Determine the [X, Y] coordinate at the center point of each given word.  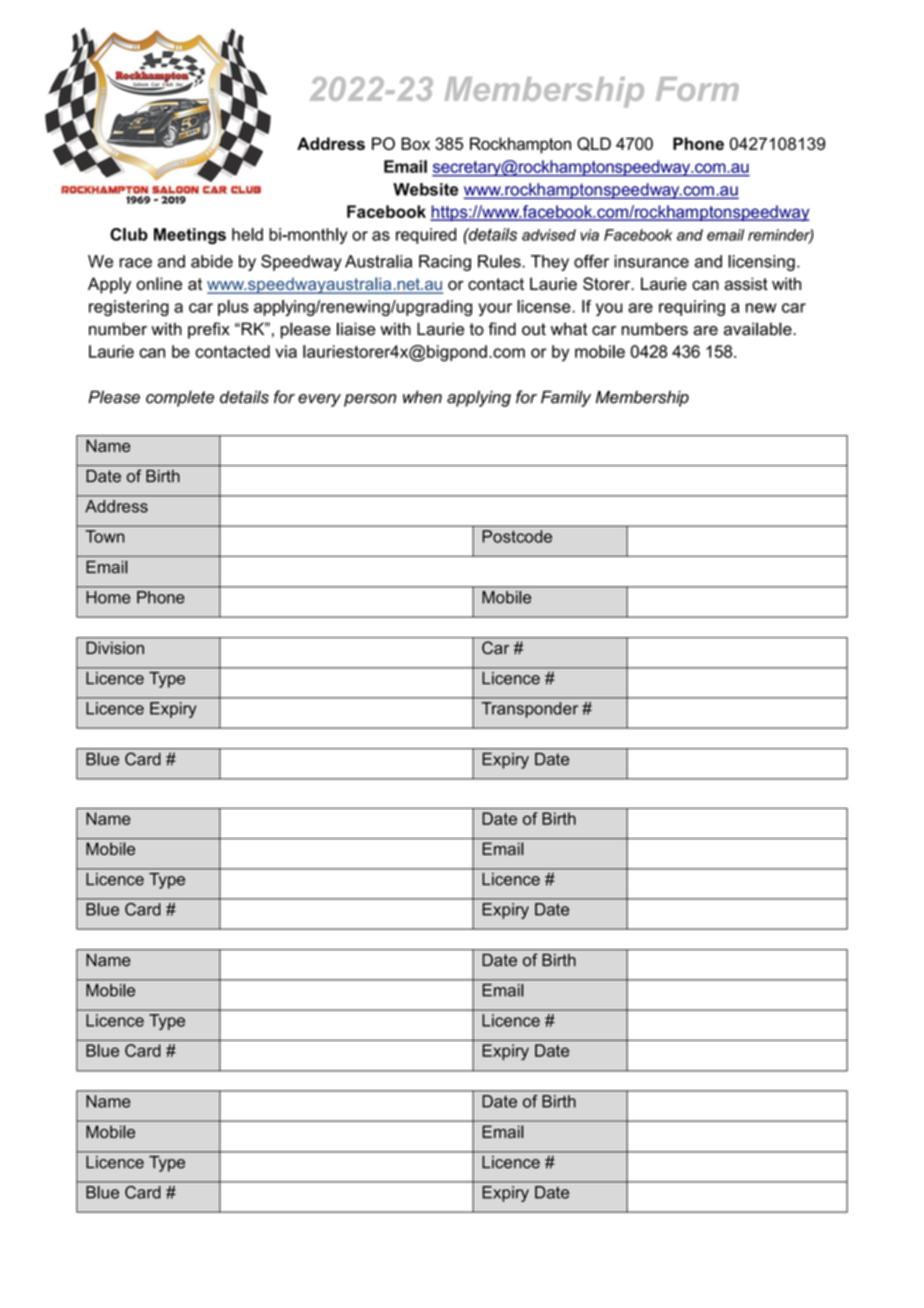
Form [697, 89]
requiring [692, 308]
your [495, 309]
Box [415, 143]
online [159, 283]
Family [566, 398]
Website [425, 189]
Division [115, 648]
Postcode [517, 536]
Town [105, 536]
